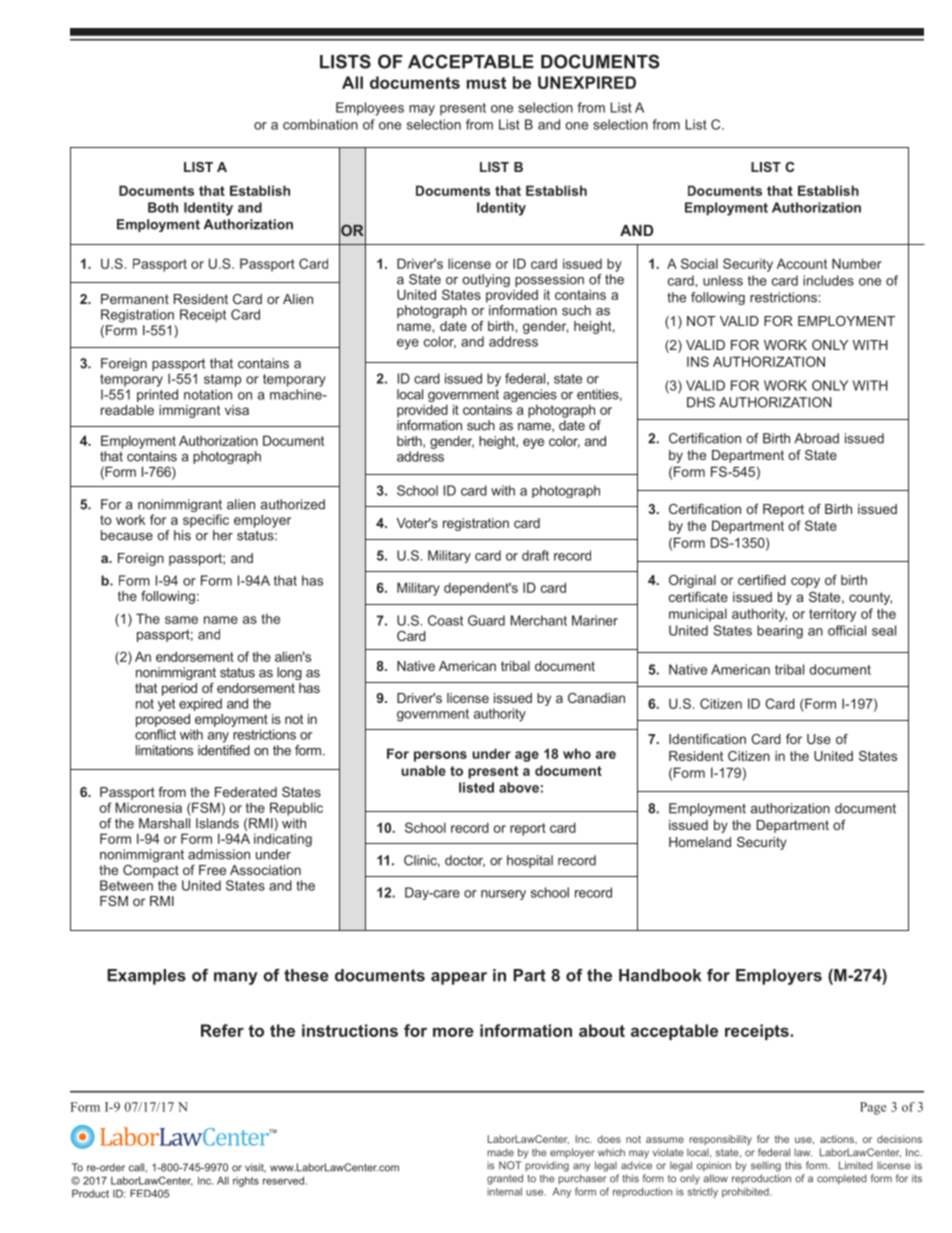 This page has height=1233, width=952. I want to click on Homeland, so click(700, 842).
